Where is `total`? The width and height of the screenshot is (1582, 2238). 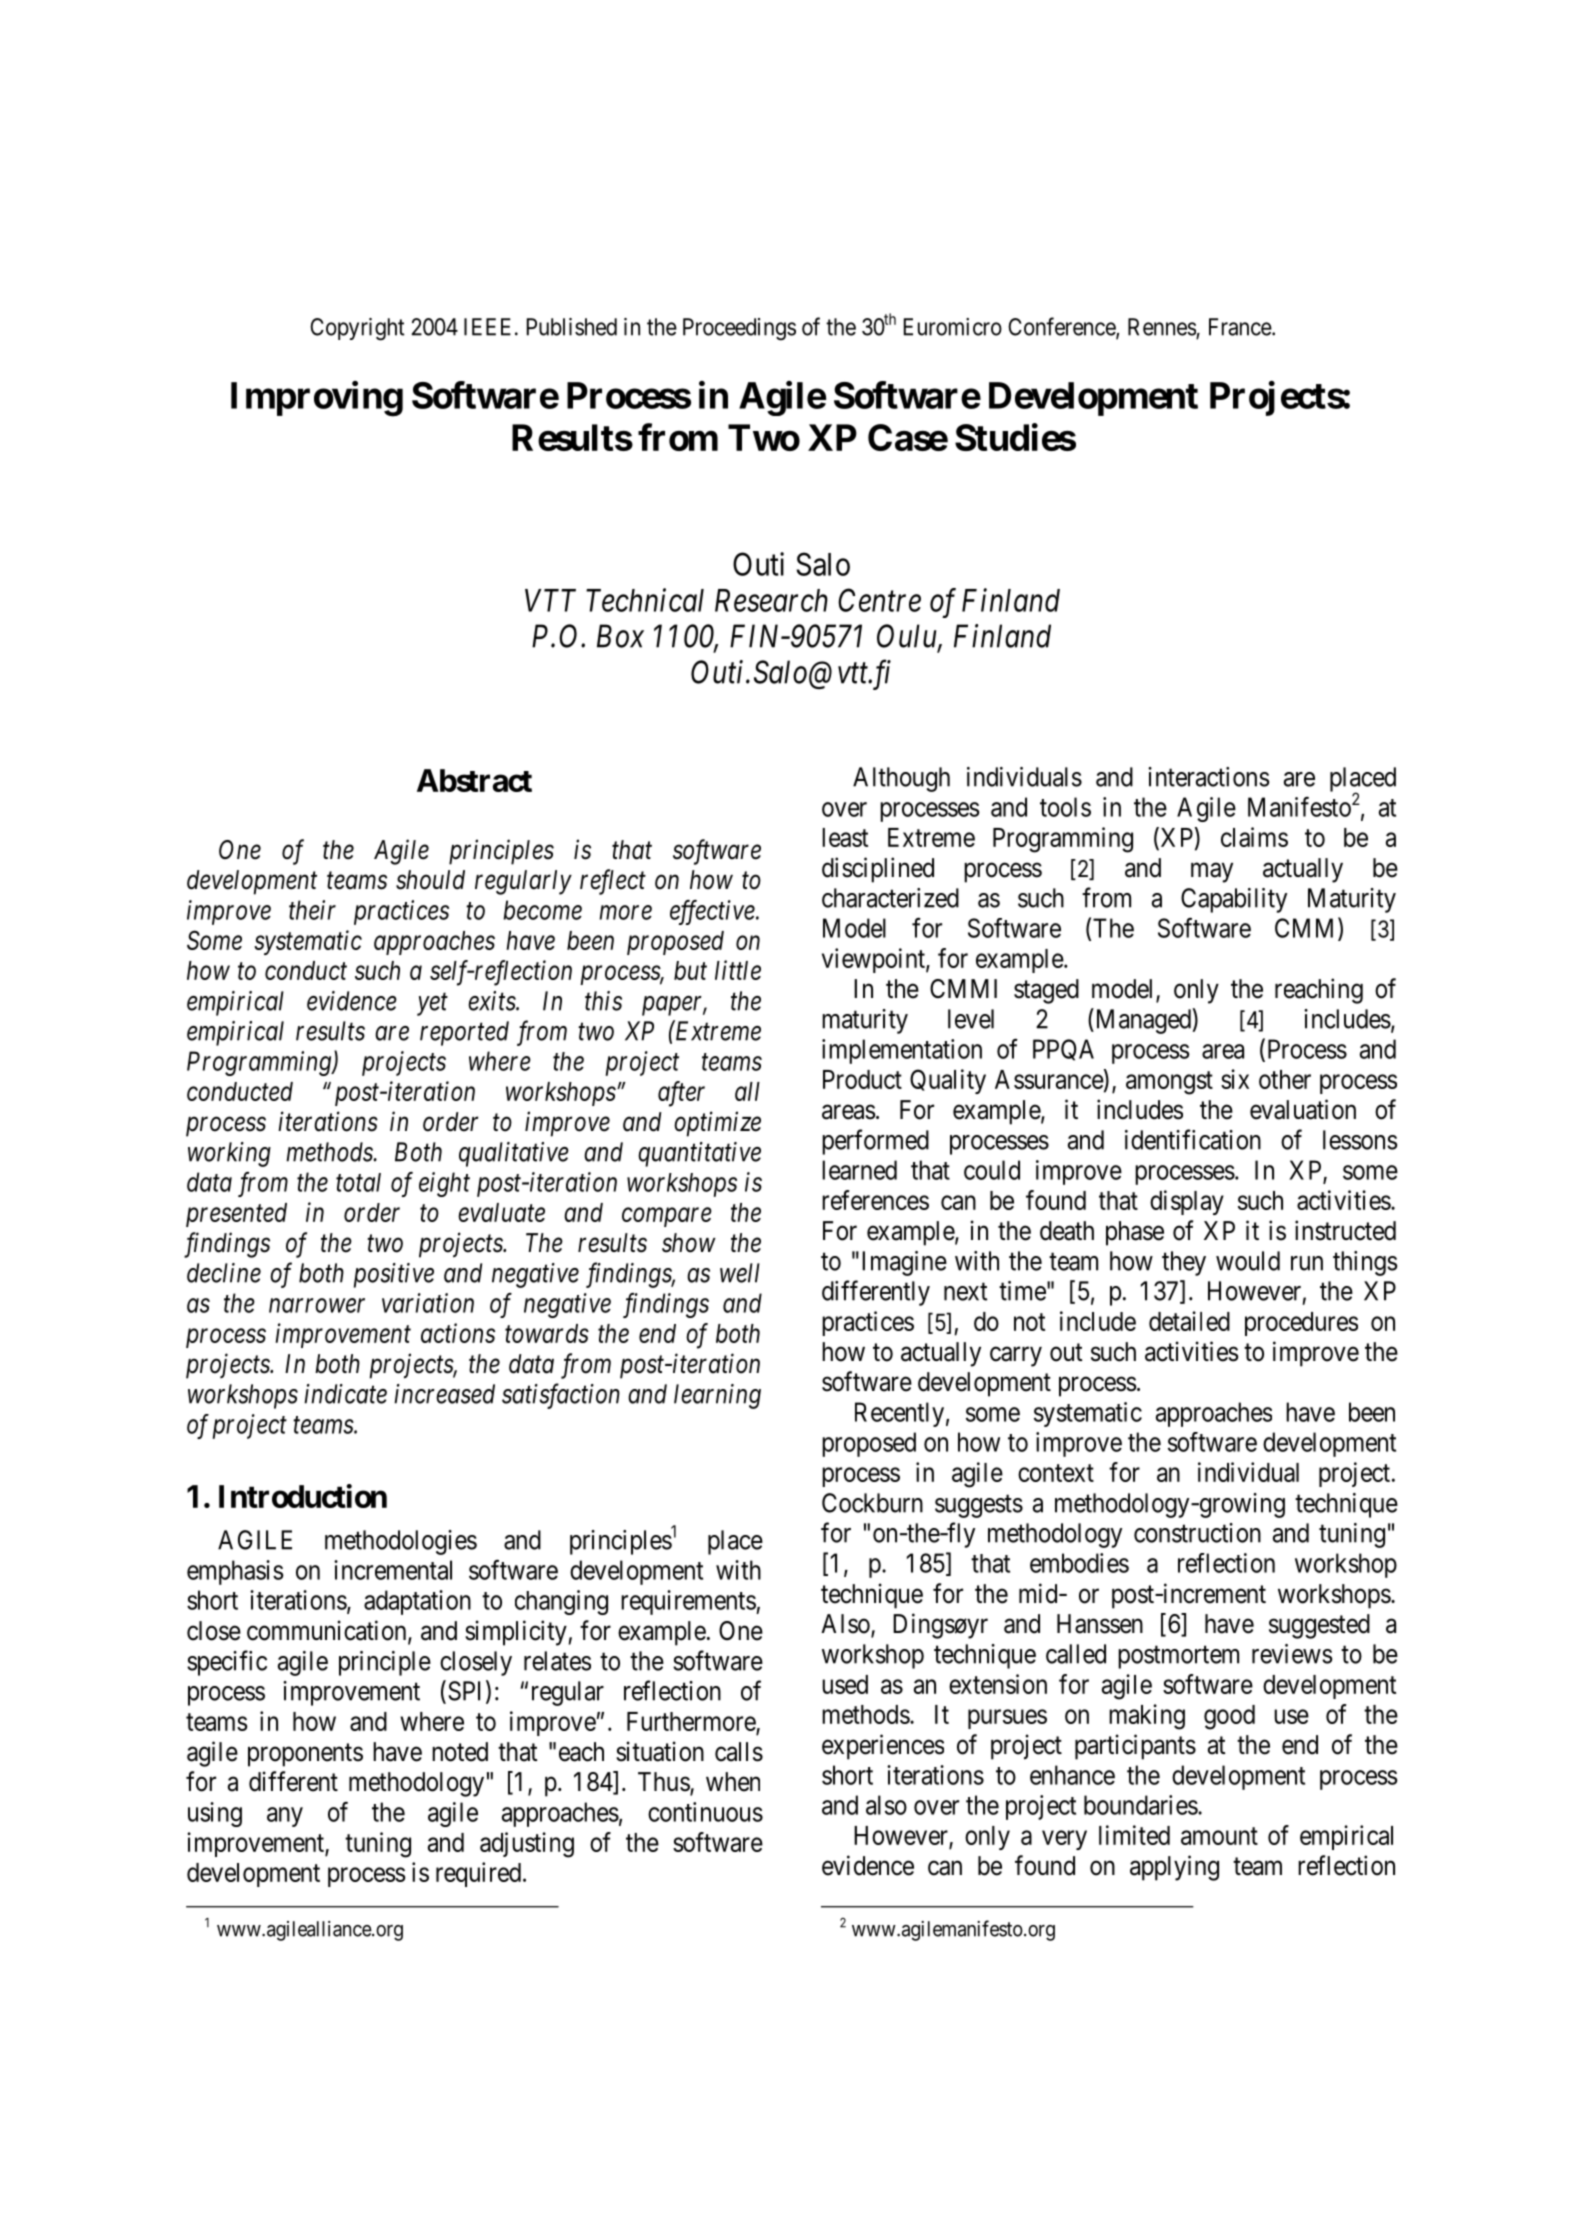 total is located at coordinates (358, 1182).
